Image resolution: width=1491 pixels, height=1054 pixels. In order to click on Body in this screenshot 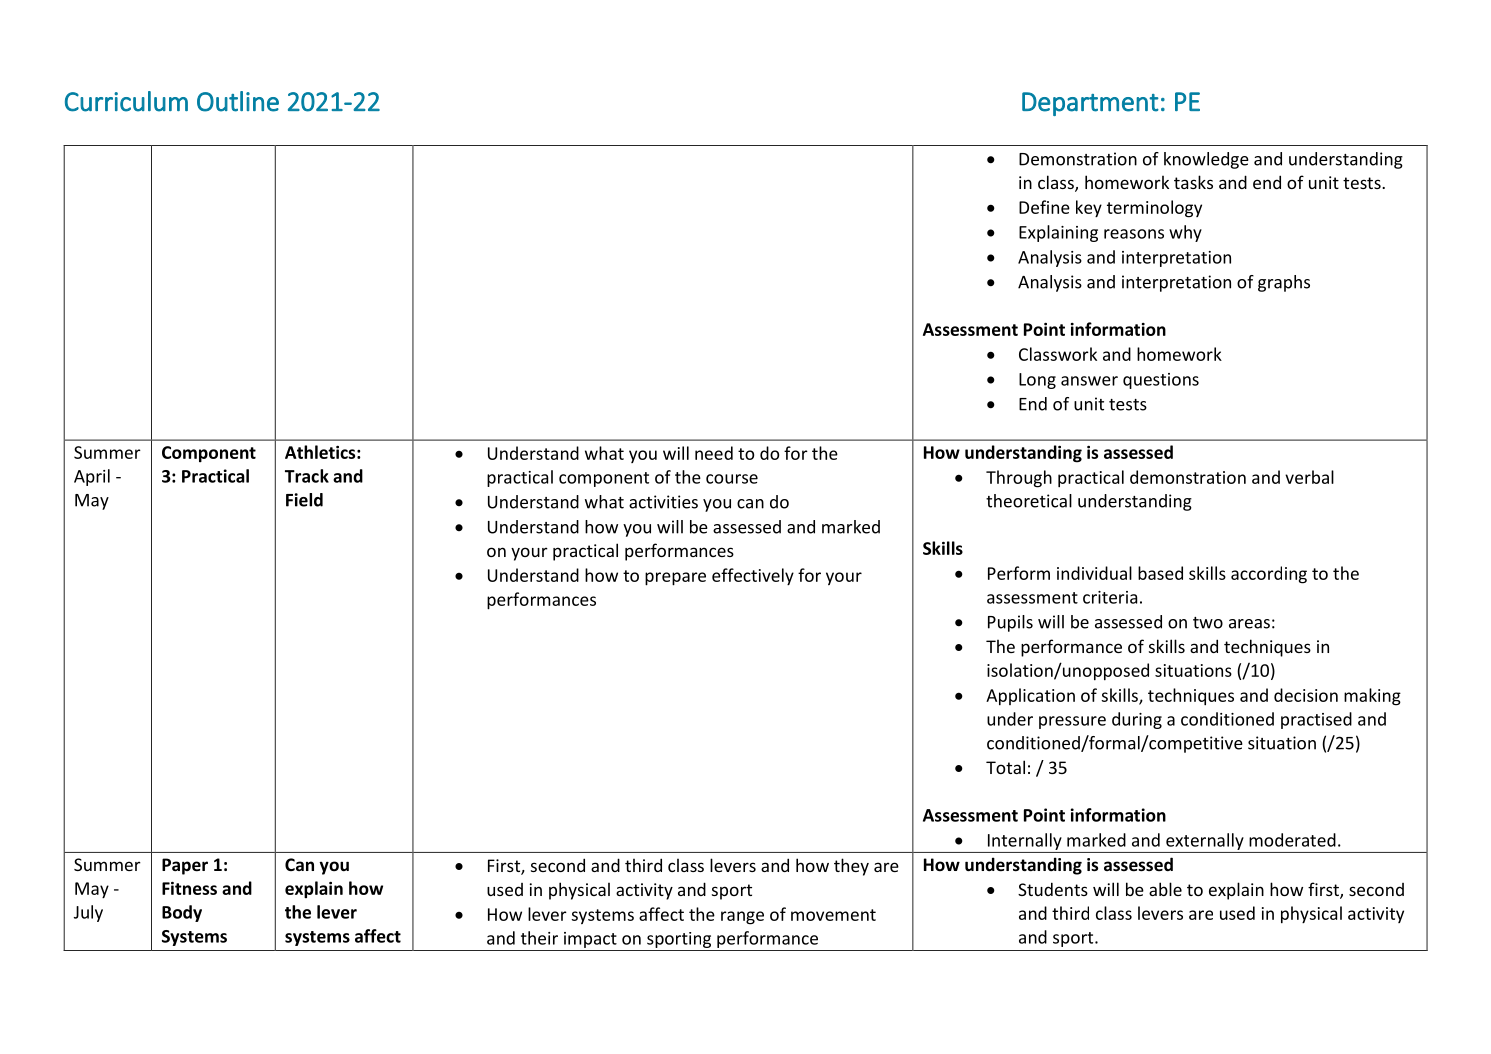, I will do `click(182, 913)`.
